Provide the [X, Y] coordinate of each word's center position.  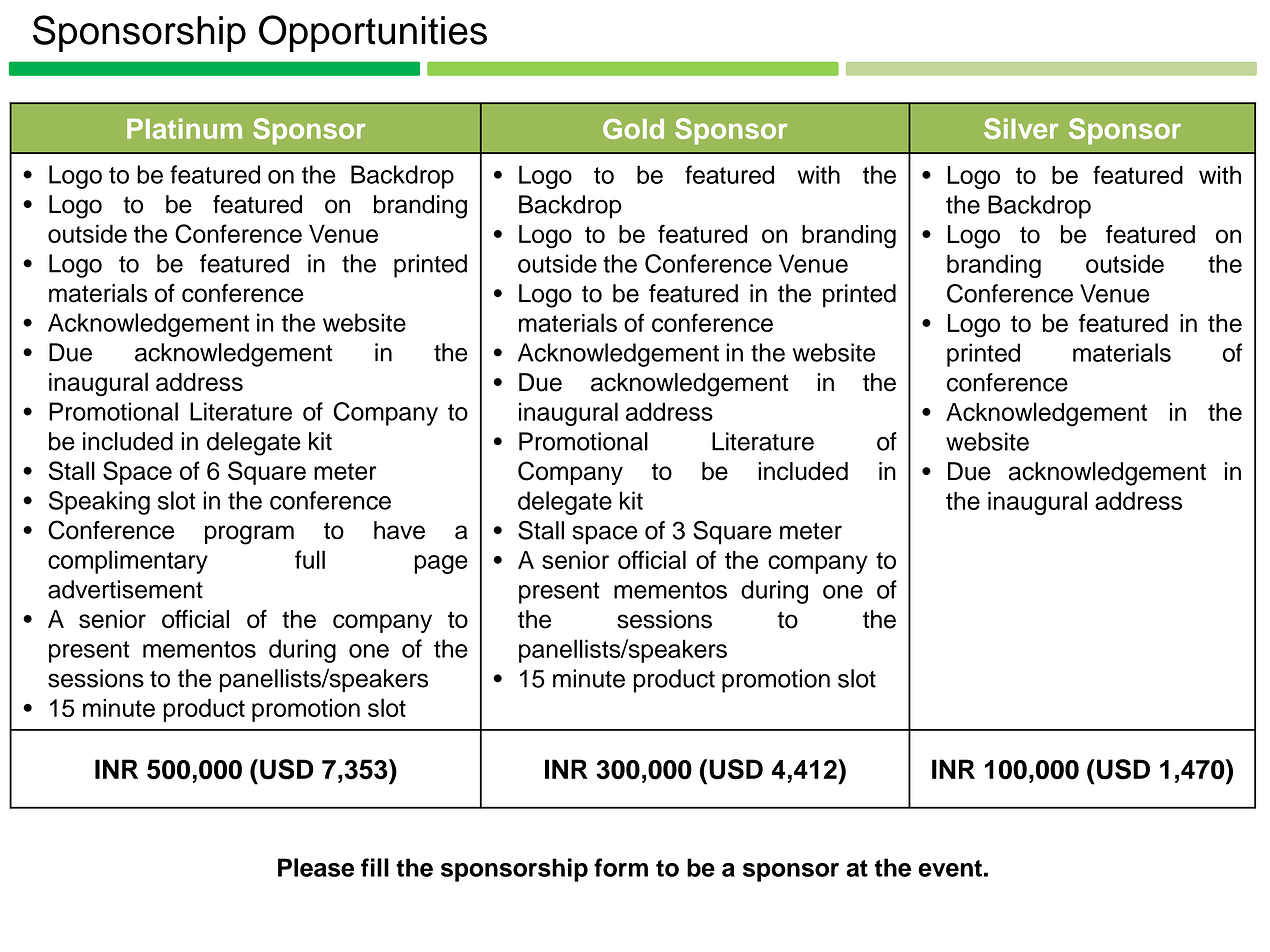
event [950, 868]
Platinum [184, 128]
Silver [1021, 128]
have [399, 530]
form [621, 867]
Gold [633, 128]
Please [316, 867]
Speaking [99, 503]
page [441, 564]
